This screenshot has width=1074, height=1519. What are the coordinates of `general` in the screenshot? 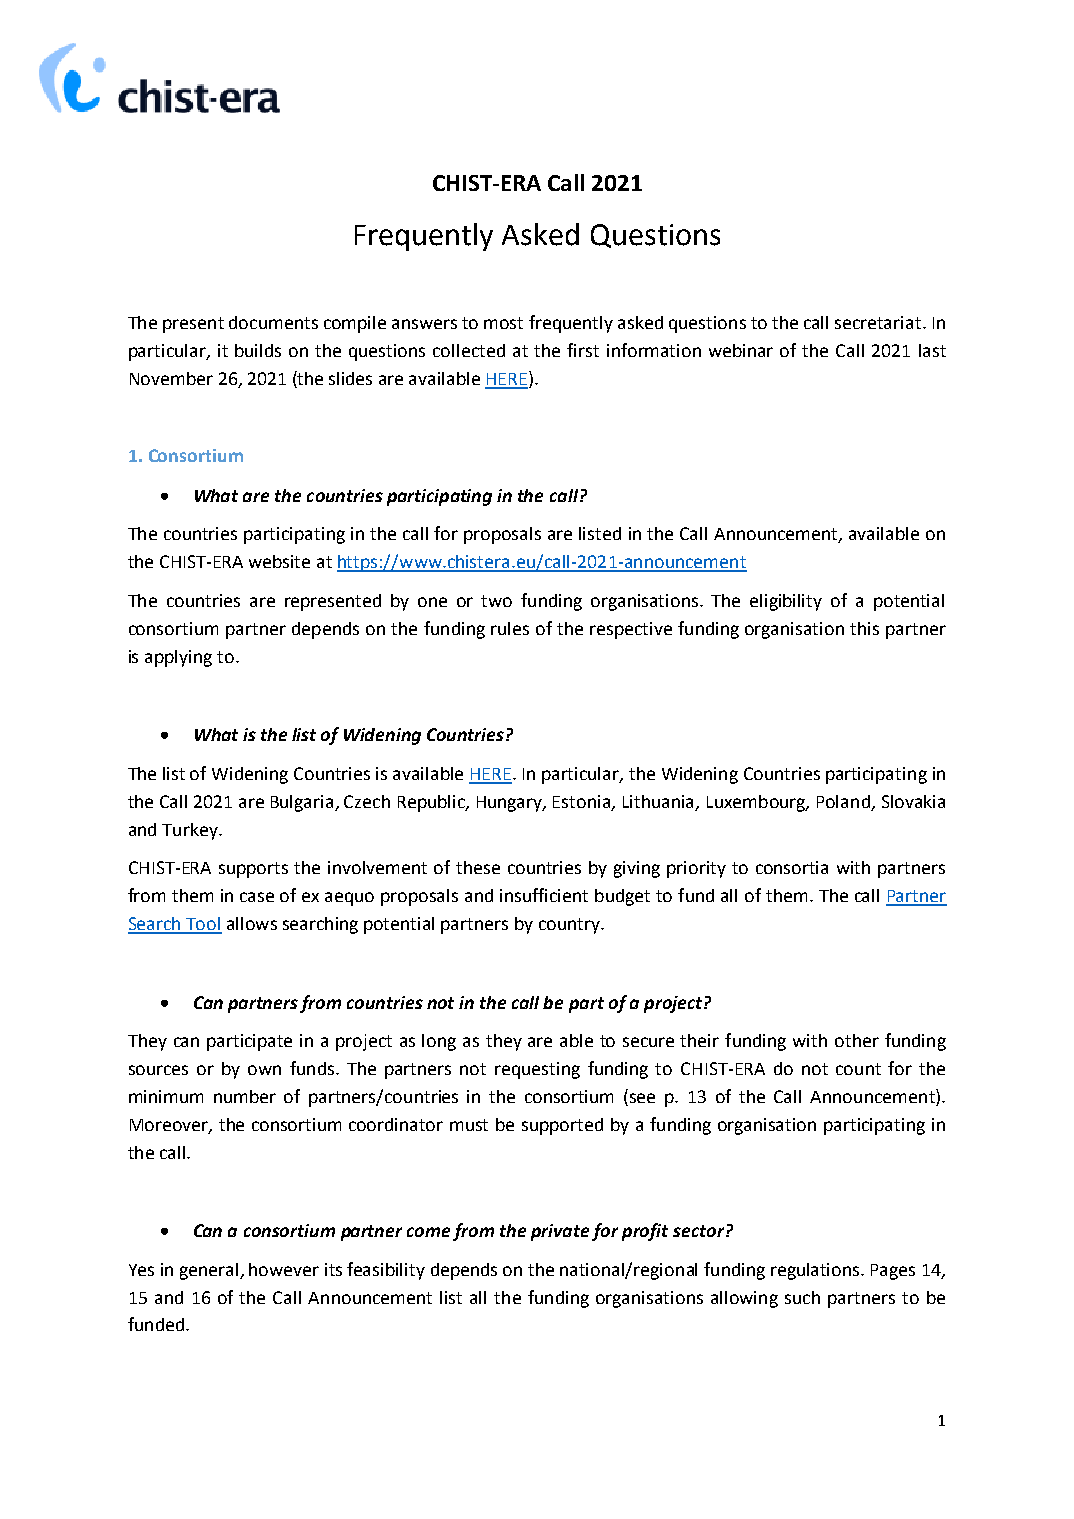 It's located at (210, 1271).
